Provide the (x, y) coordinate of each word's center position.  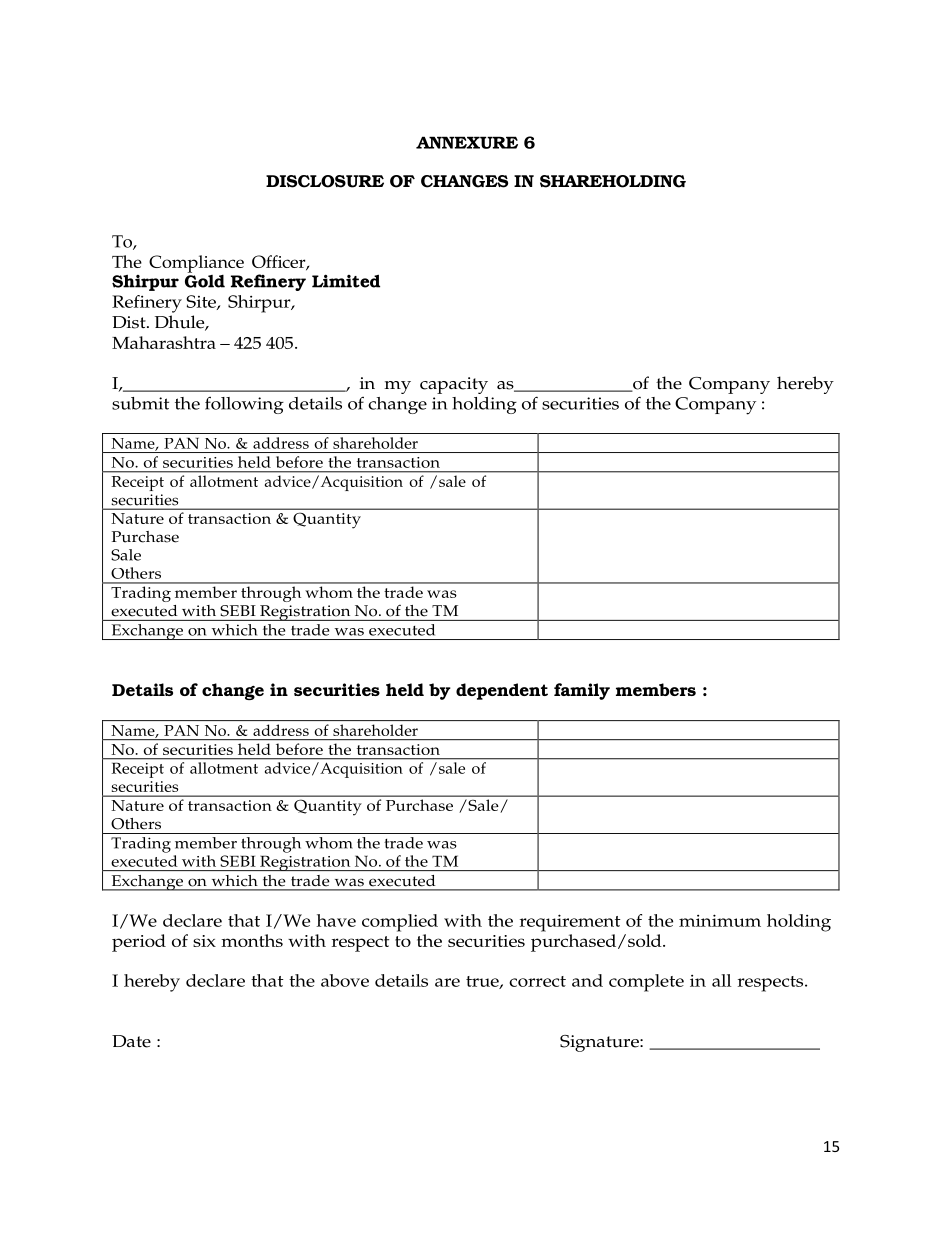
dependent (502, 691)
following (244, 405)
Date (131, 1041)
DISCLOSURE (325, 181)
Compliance (196, 264)
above (345, 980)
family (582, 691)
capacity (454, 385)
